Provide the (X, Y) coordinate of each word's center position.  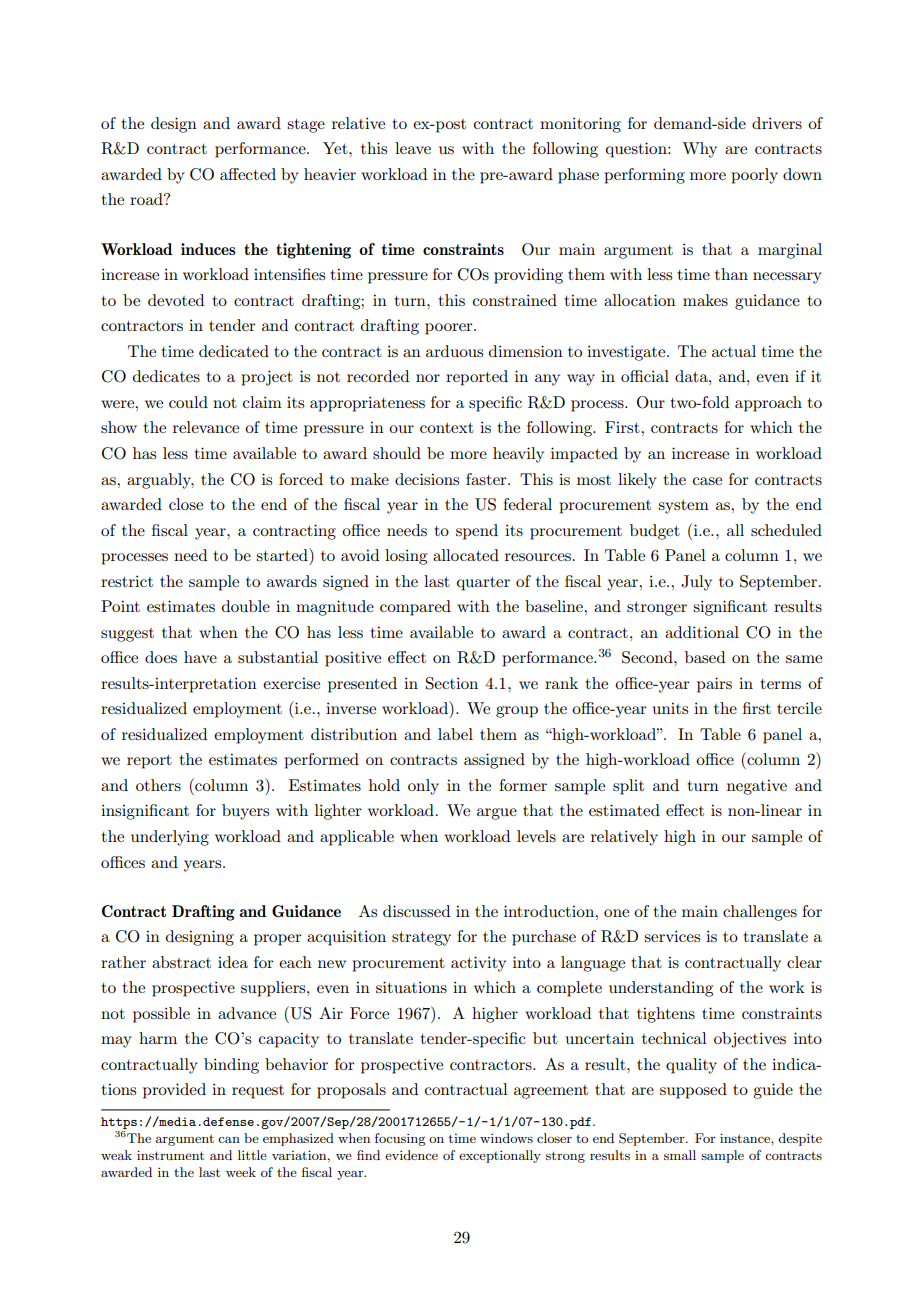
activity (478, 964)
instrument (170, 1155)
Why (699, 150)
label (455, 734)
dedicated (234, 351)
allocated (466, 555)
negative (757, 787)
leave (413, 148)
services (672, 936)
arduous (454, 351)
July (696, 583)
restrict (127, 581)
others (158, 785)
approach (768, 404)
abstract (181, 962)
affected (248, 174)
